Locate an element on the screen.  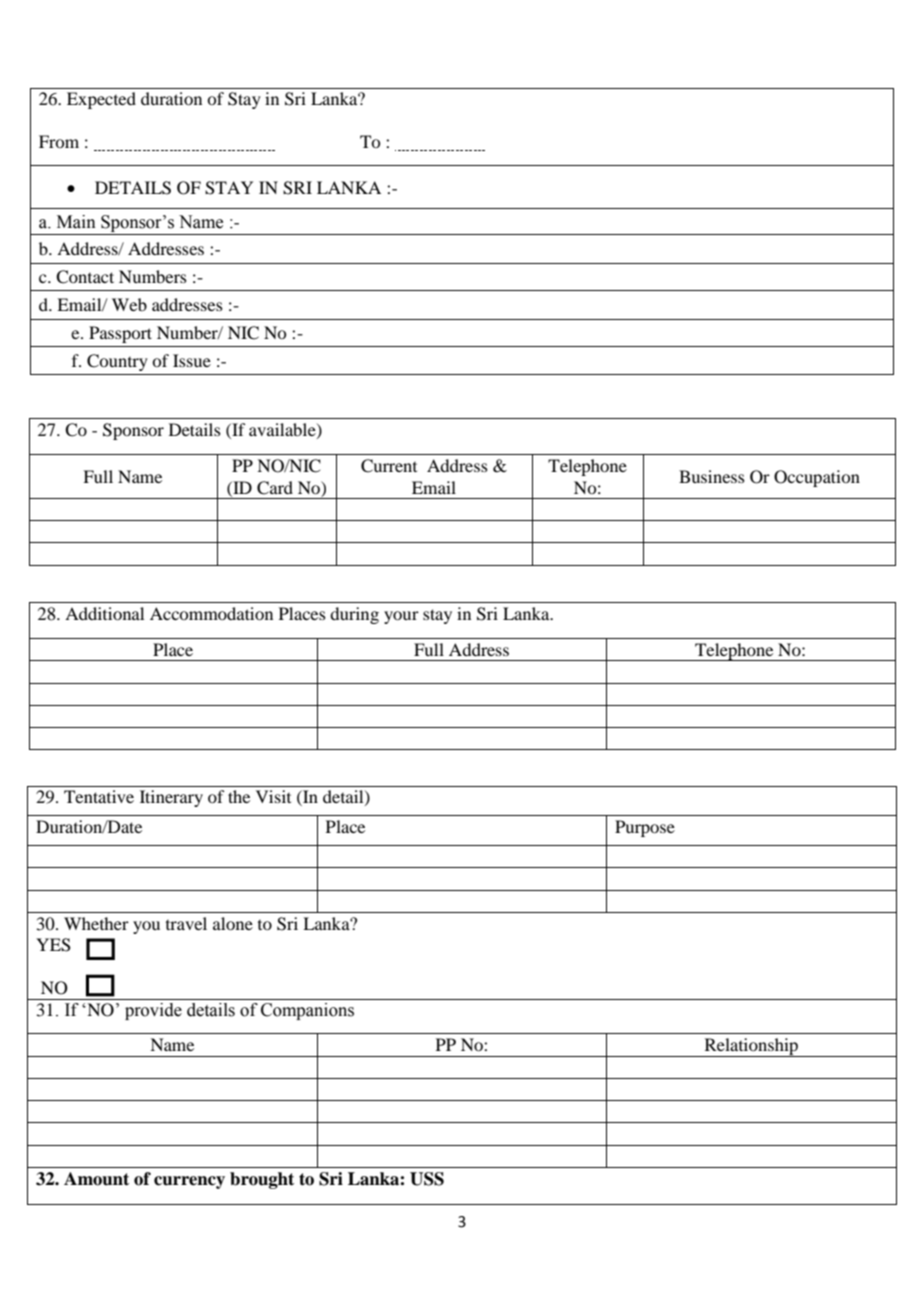
From is located at coordinates (59, 141).
